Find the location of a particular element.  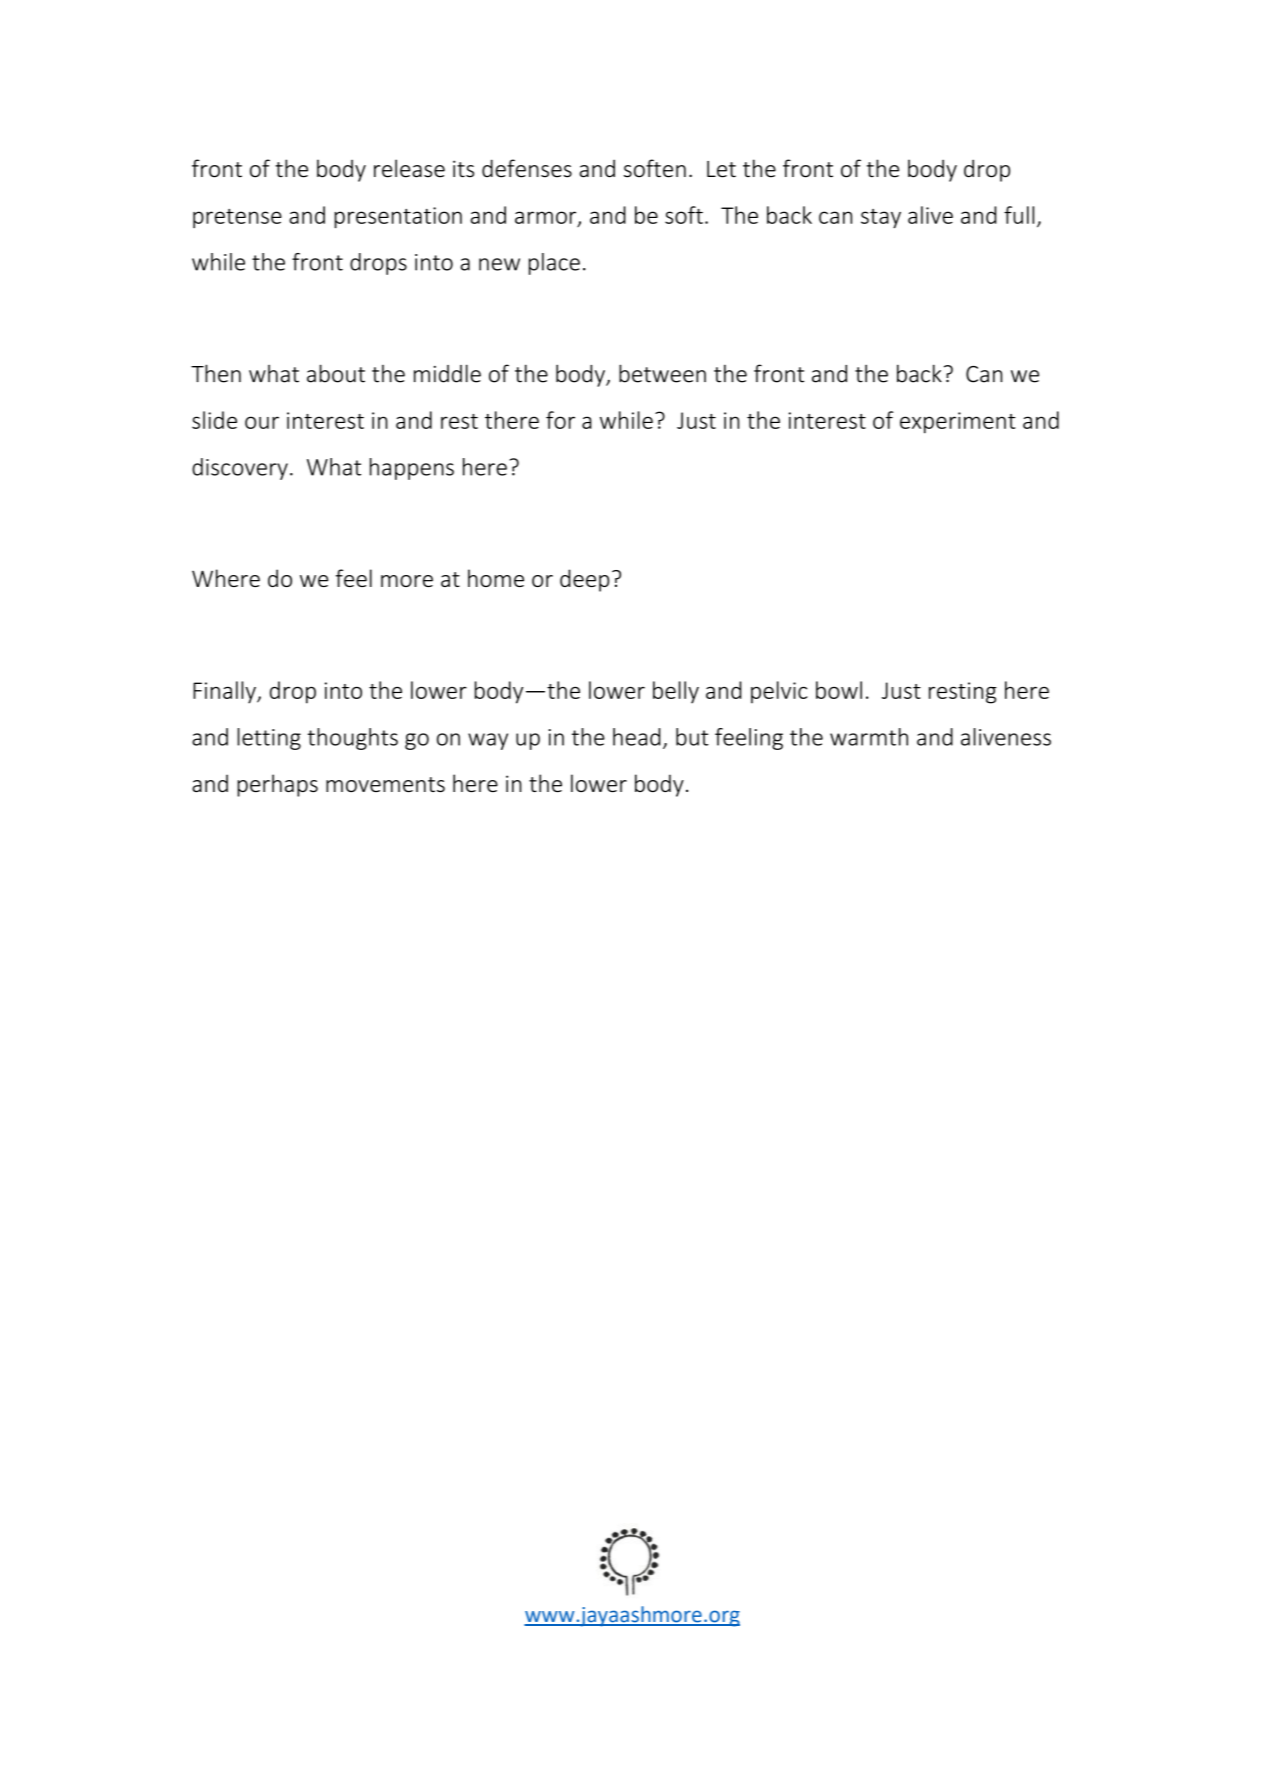

stay is located at coordinates (881, 218).
